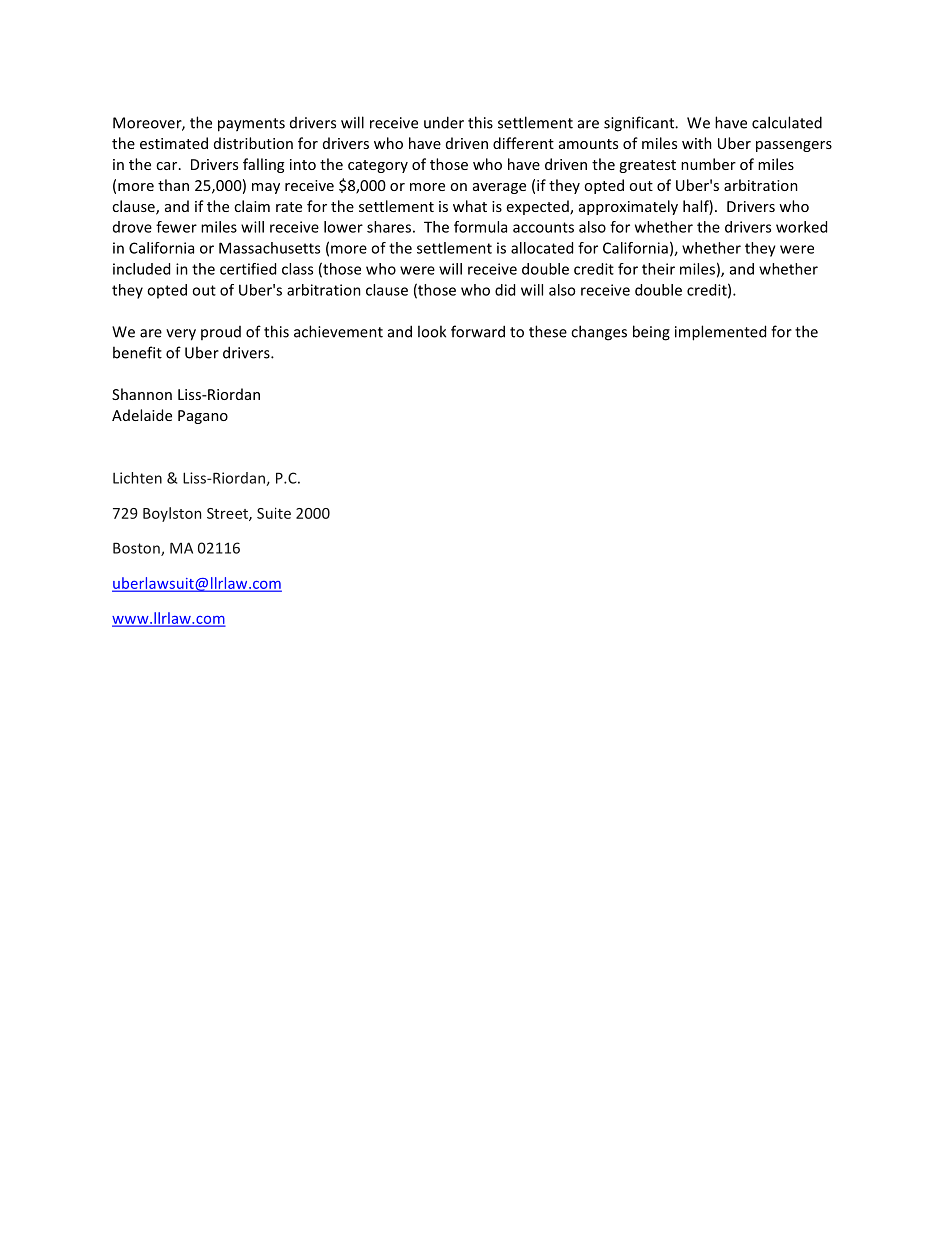  Describe the element at coordinates (142, 415) in the screenshot. I see `Adelaide` at that location.
